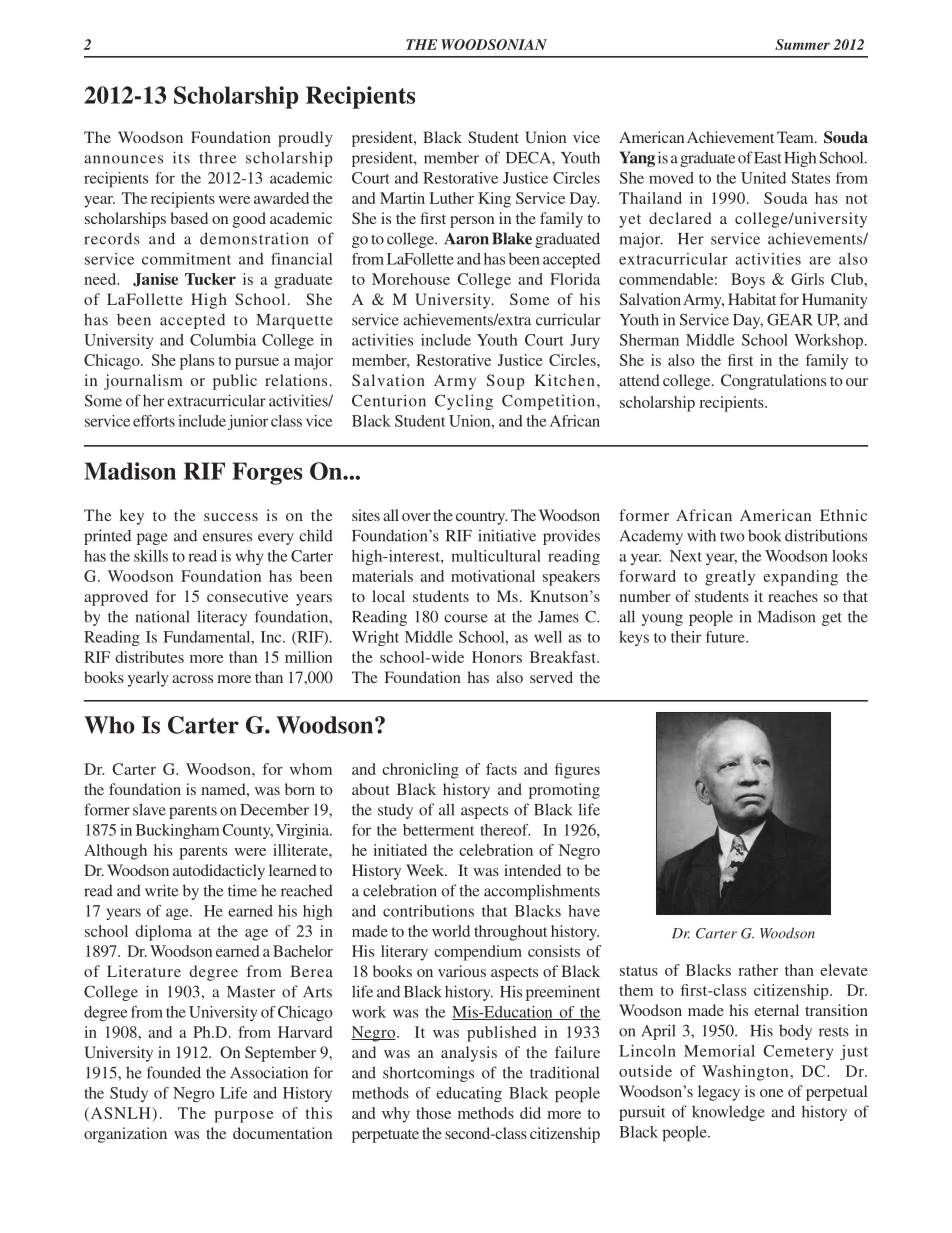  Describe the element at coordinates (174, 1072) in the screenshot. I see `founded` at that location.
